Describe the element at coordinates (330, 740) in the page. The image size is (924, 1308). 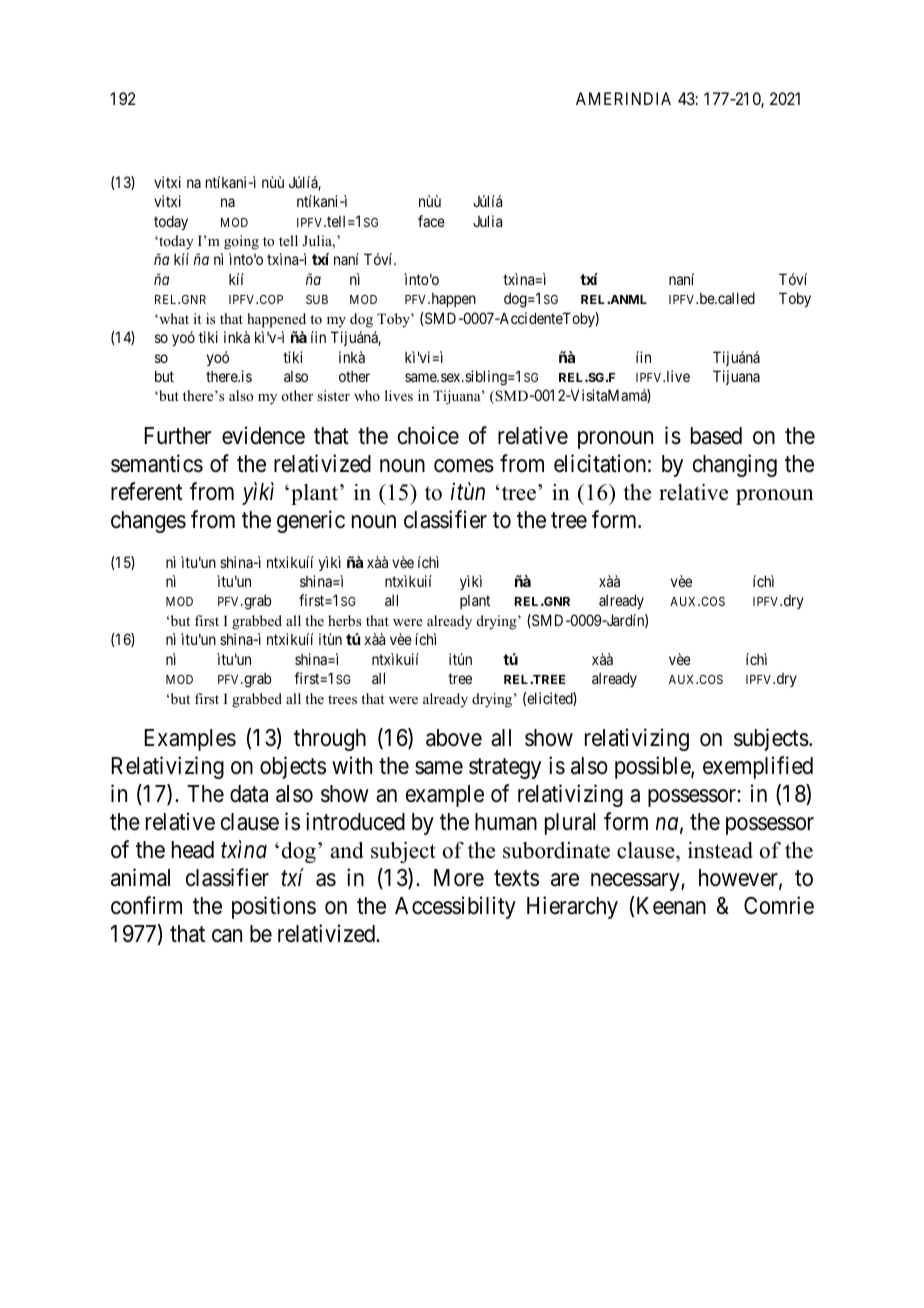
I see `through` at that location.
